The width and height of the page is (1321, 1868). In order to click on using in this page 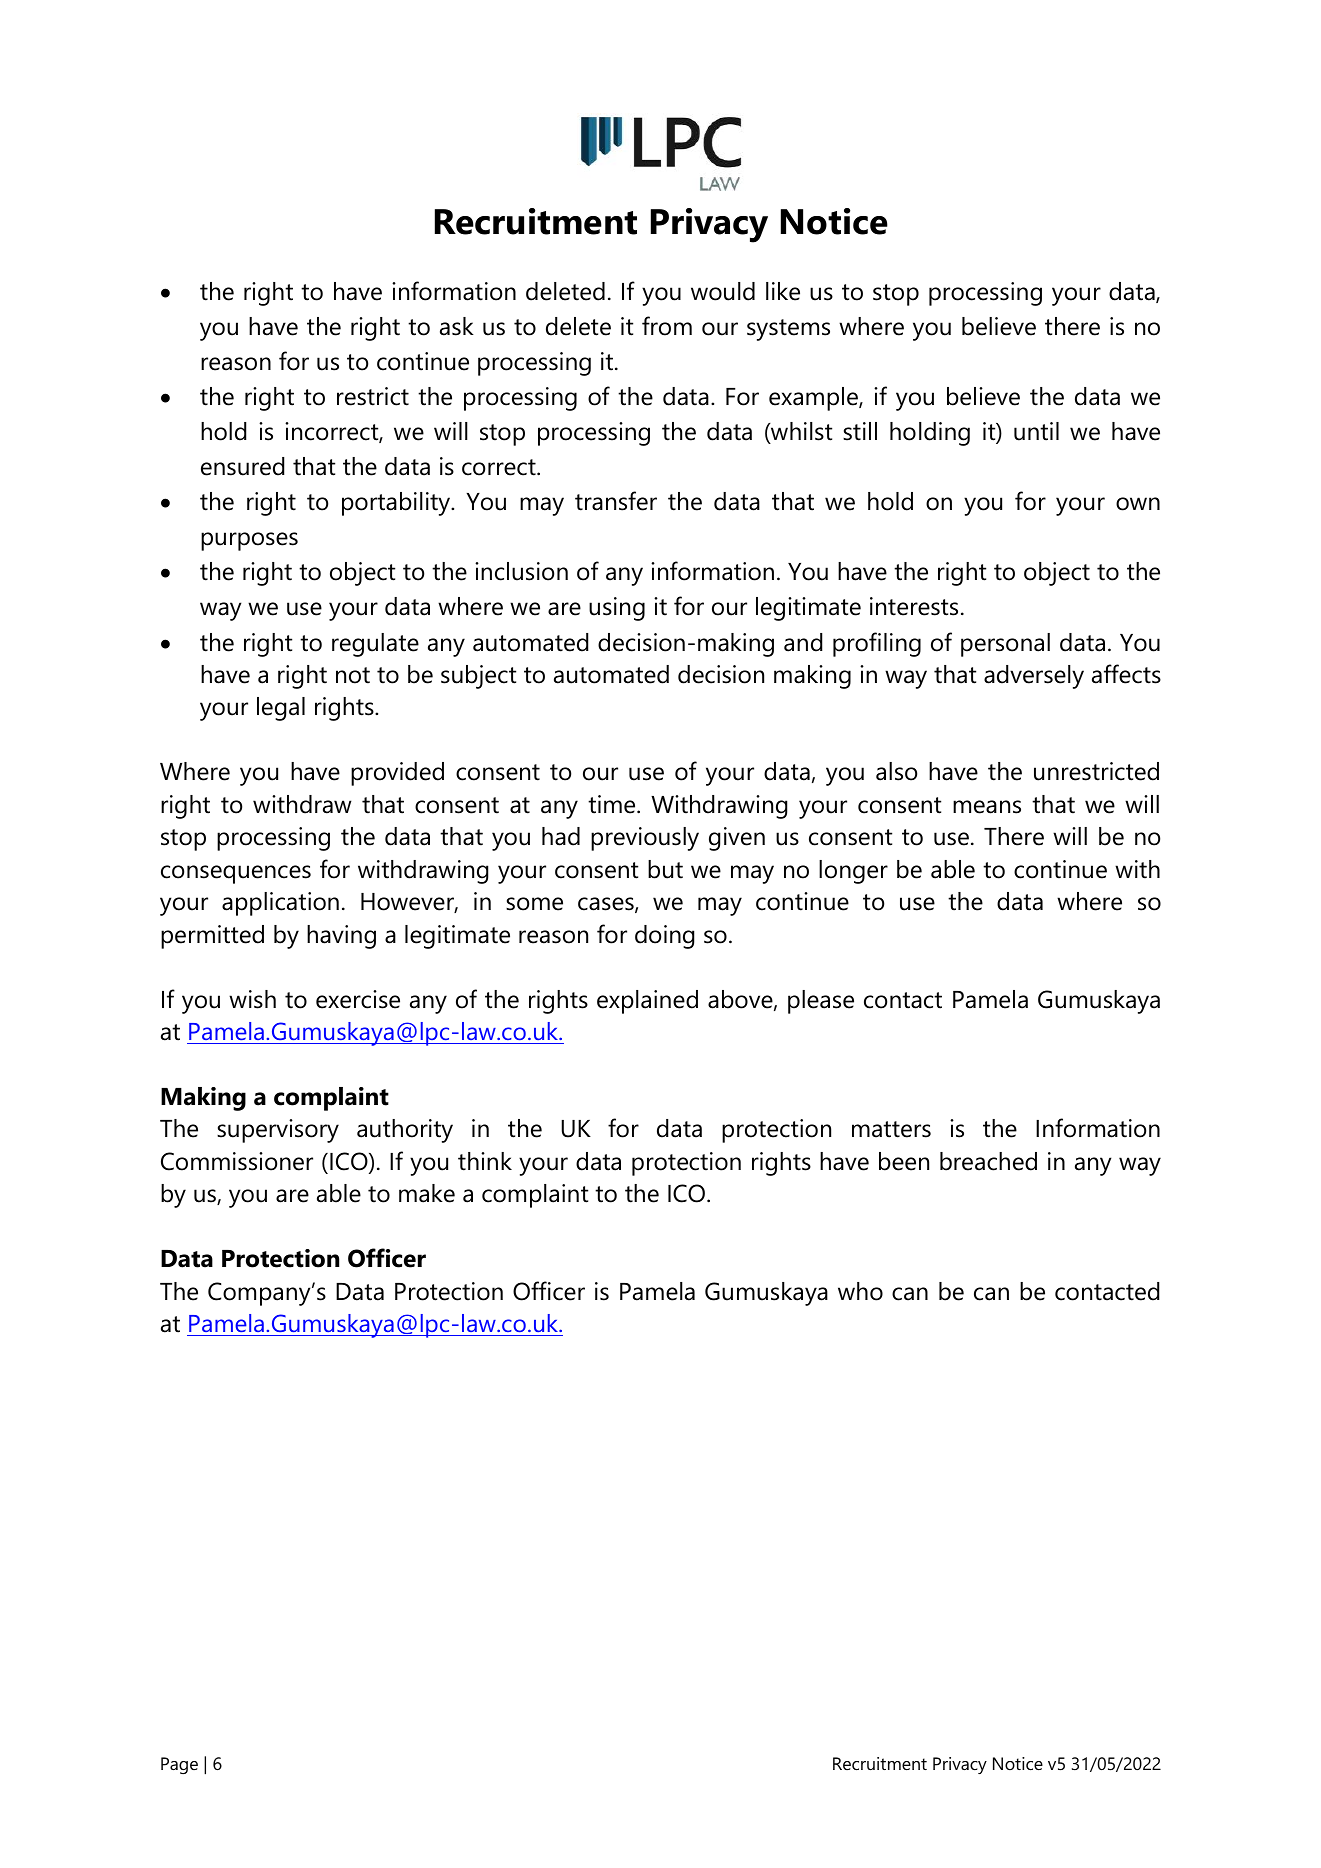, I will do `click(617, 609)`.
